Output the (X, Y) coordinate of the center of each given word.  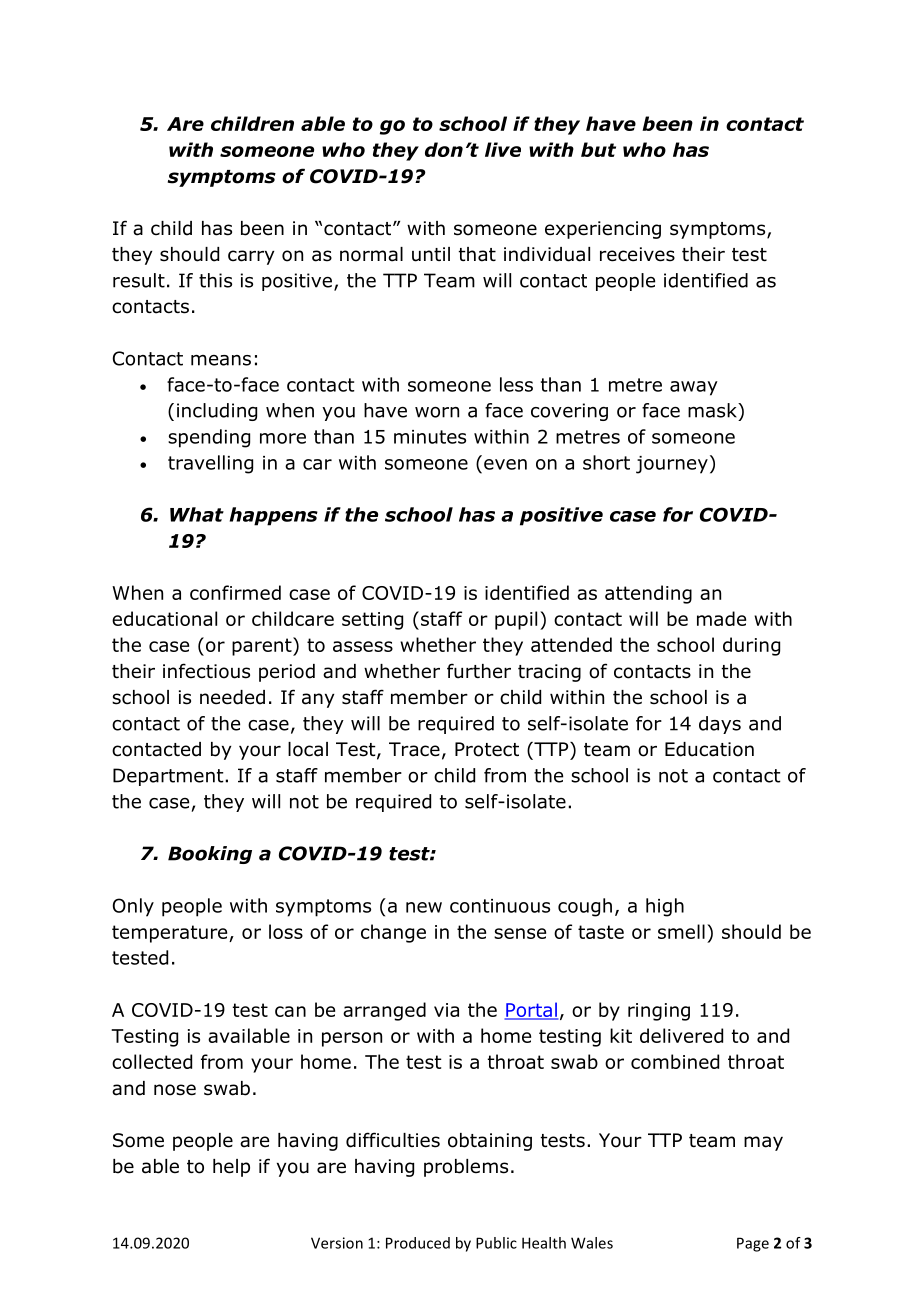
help (231, 1168)
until (431, 254)
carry (251, 257)
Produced (418, 1243)
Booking (210, 855)
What (197, 514)
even (505, 464)
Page (753, 1244)
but (598, 149)
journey (672, 465)
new (424, 907)
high (665, 907)
